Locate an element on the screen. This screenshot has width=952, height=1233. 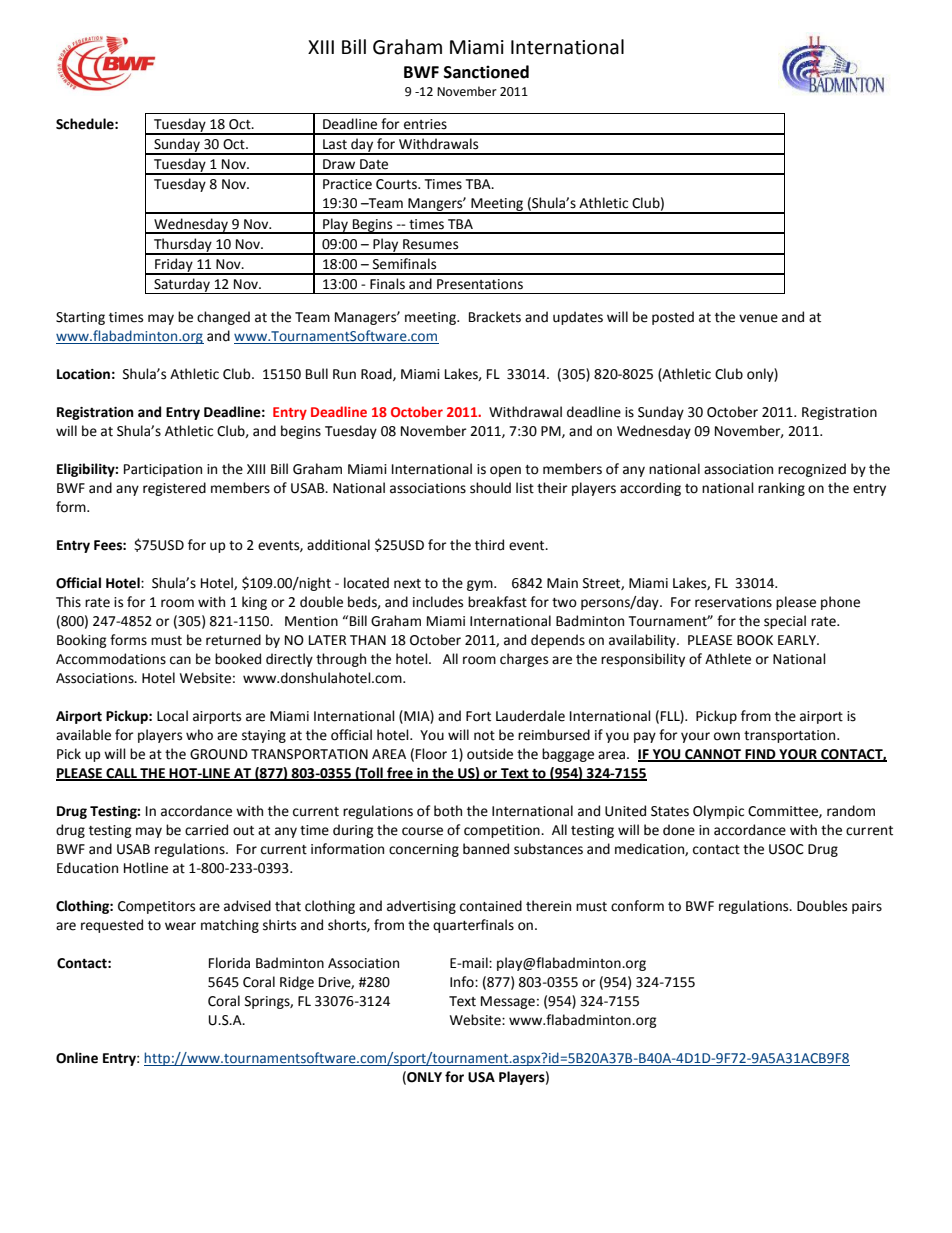
Sanctioned is located at coordinates (486, 72).
